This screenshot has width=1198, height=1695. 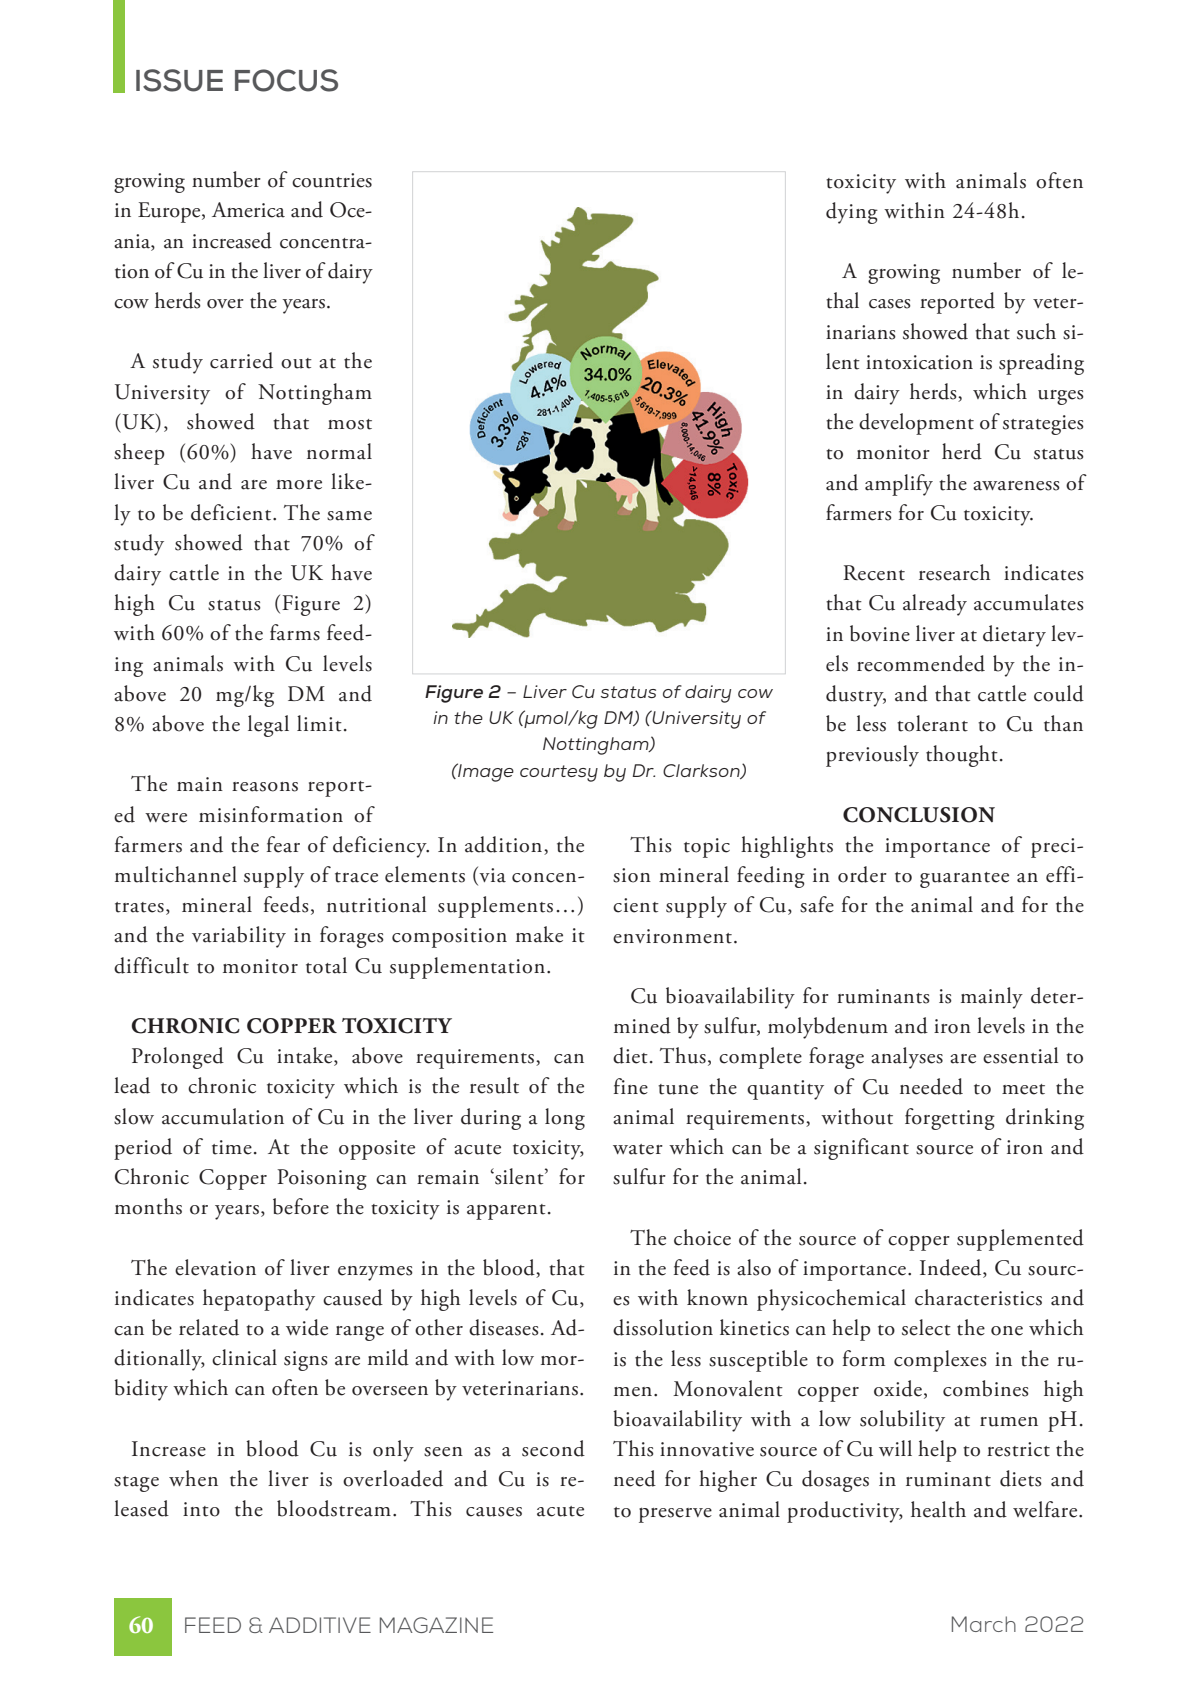 I want to click on already, so click(x=935, y=605).
